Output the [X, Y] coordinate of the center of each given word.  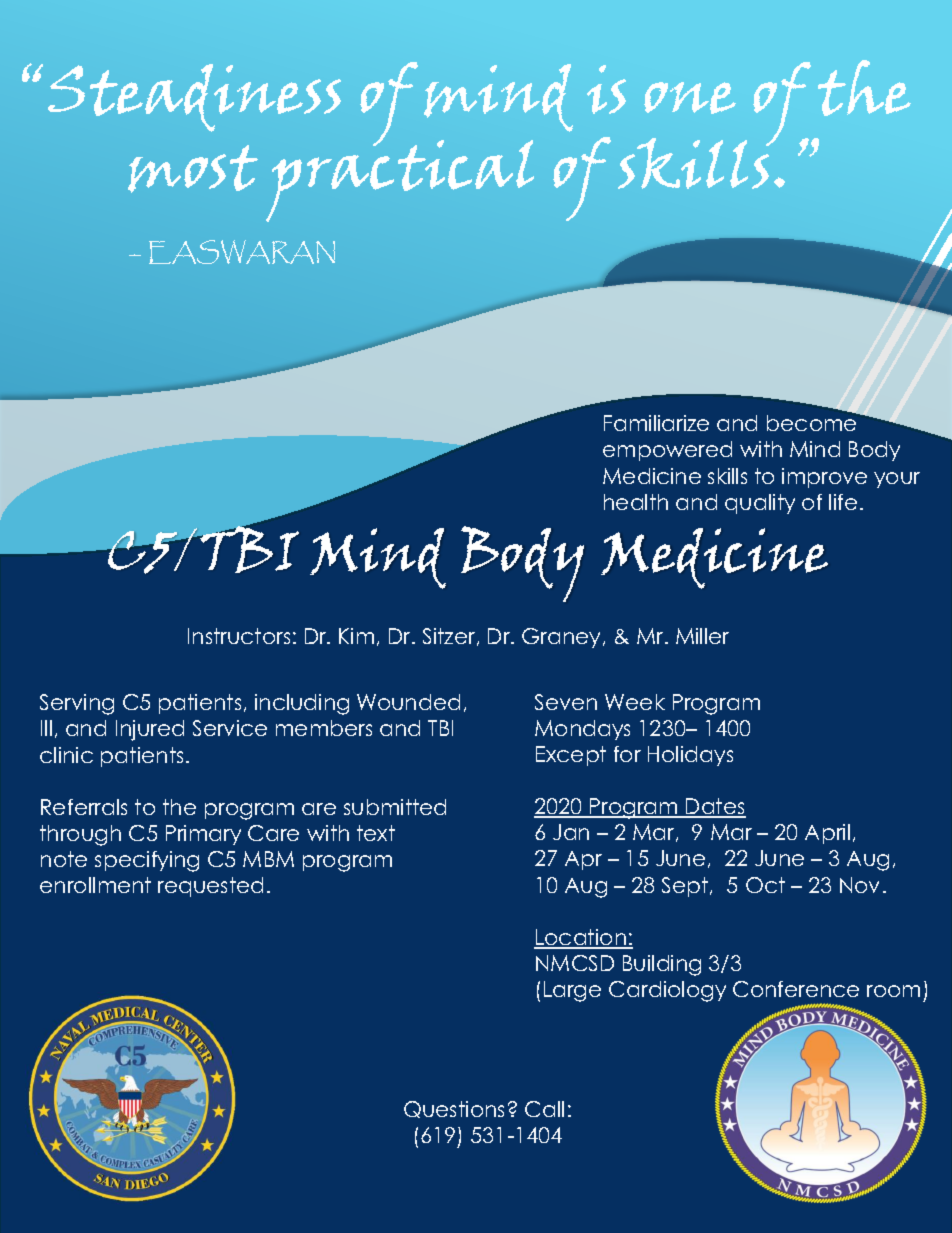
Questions [454, 1109]
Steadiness [194, 98]
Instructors [239, 636]
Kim [356, 636]
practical [400, 179]
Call [544, 1109]
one [690, 98]
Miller [702, 636]
